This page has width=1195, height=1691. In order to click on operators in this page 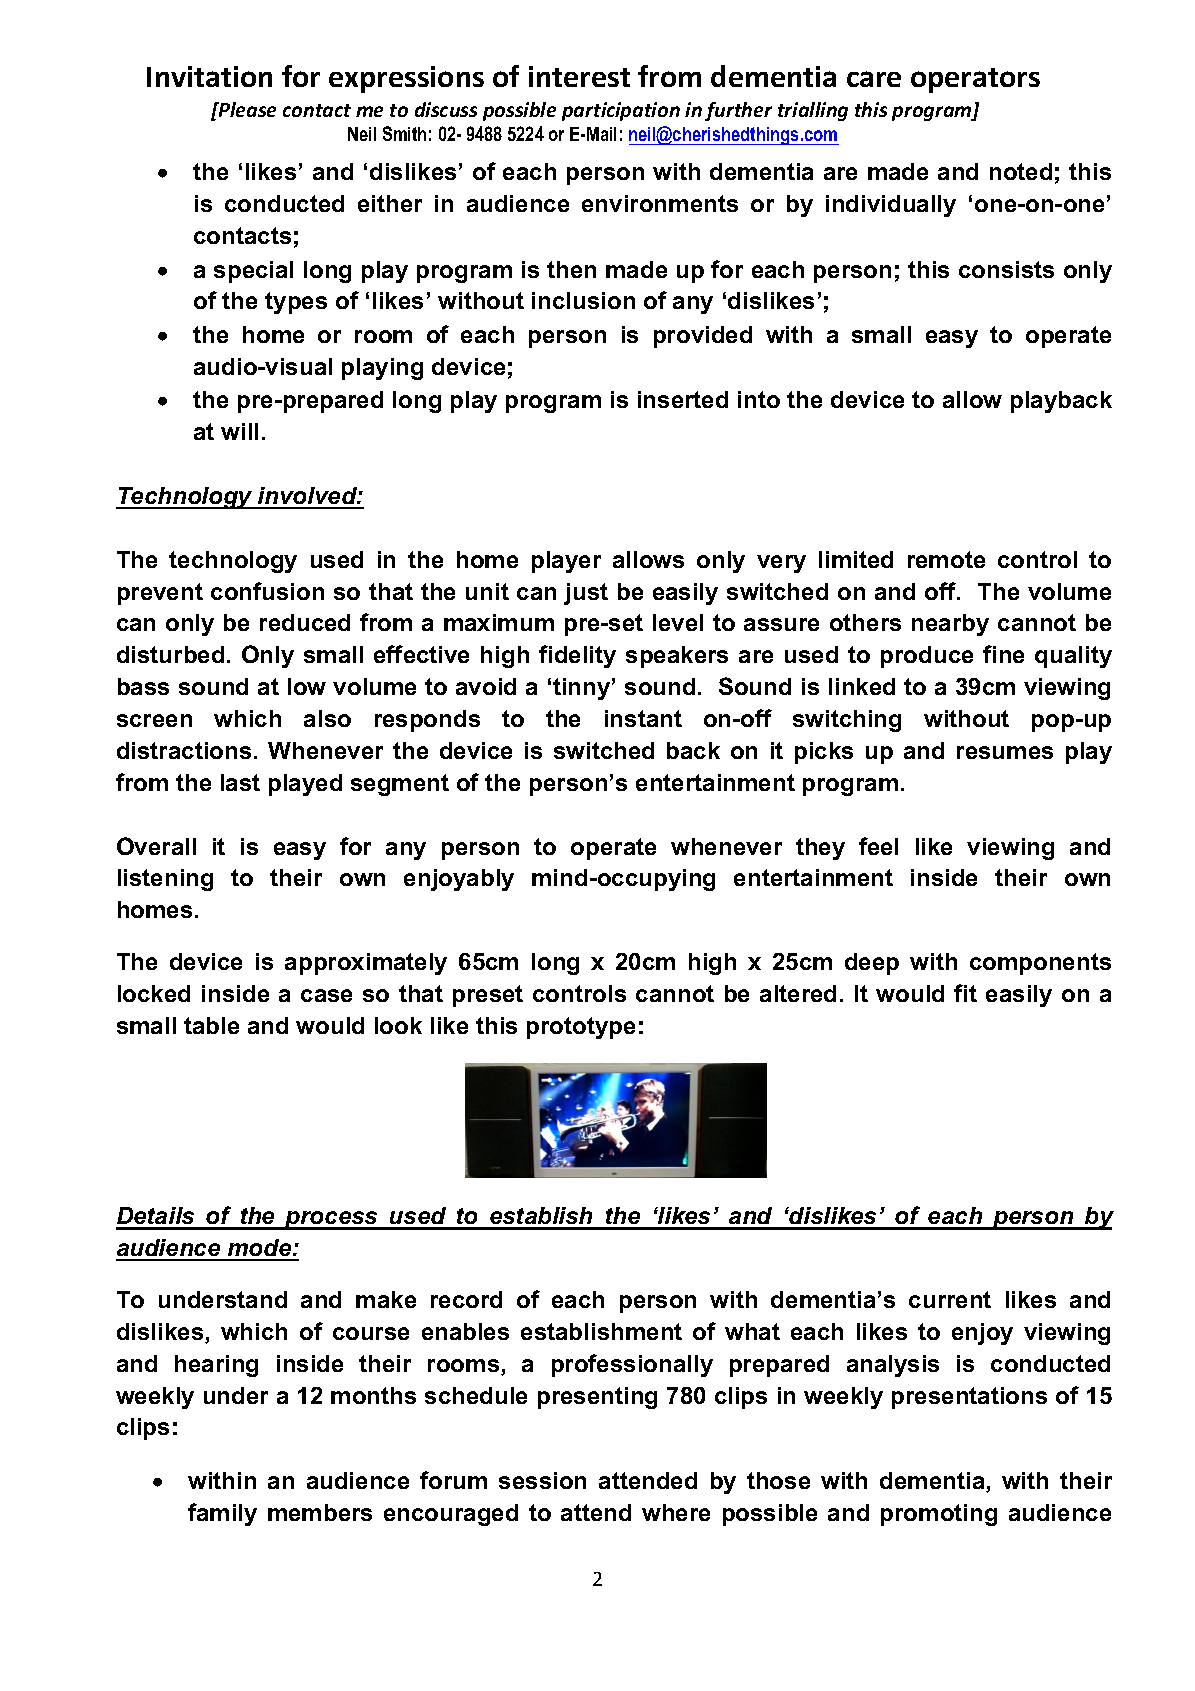, I will do `click(975, 80)`.
